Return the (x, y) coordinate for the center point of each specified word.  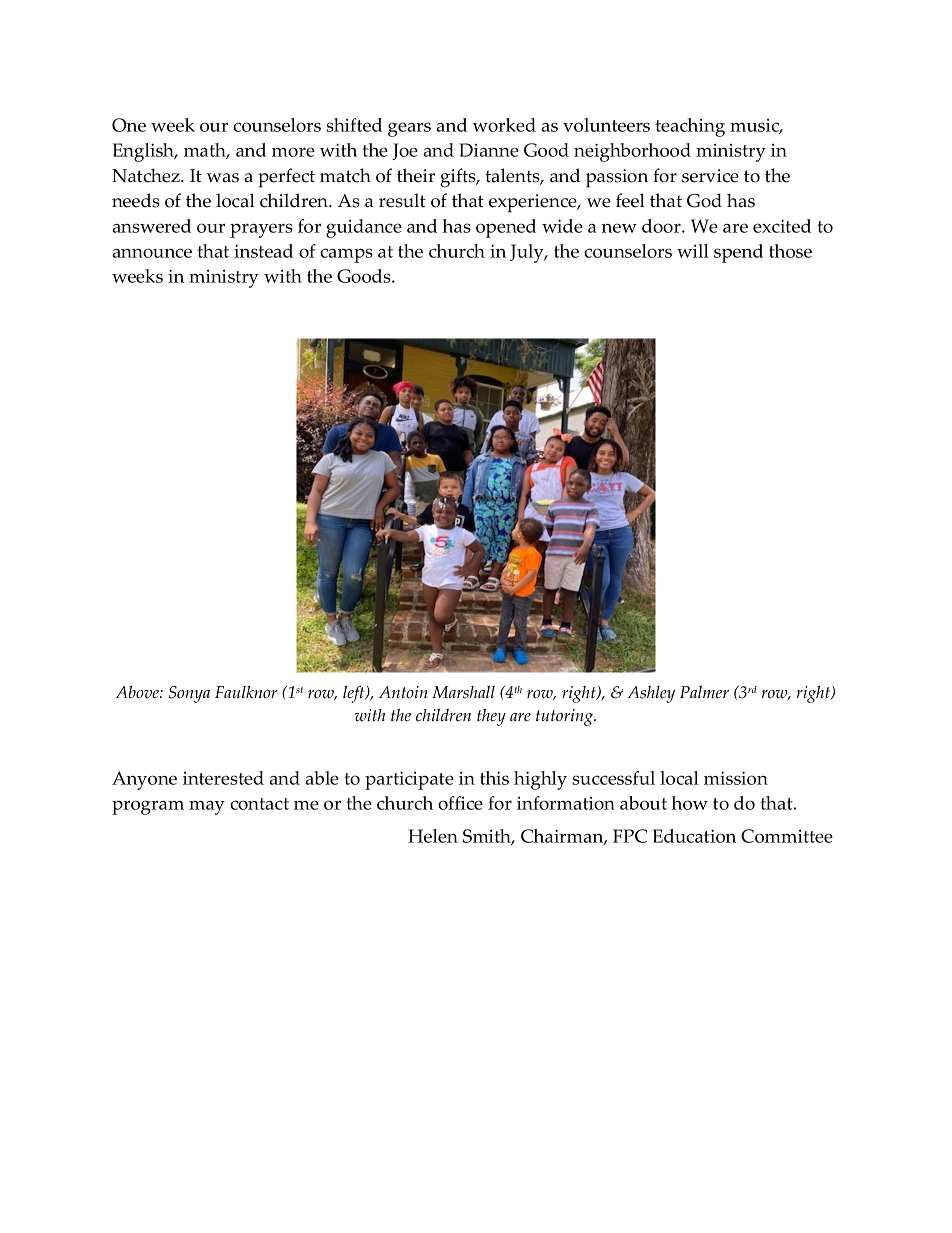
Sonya (189, 694)
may (207, 808)
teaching (690, 127)
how (689, 803)
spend (738, 253)
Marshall (463, 692)
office (460, 803)
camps (346, 255)
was (223, 178)
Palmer (704, 692)
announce (152, 253)
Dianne (489, 150)
